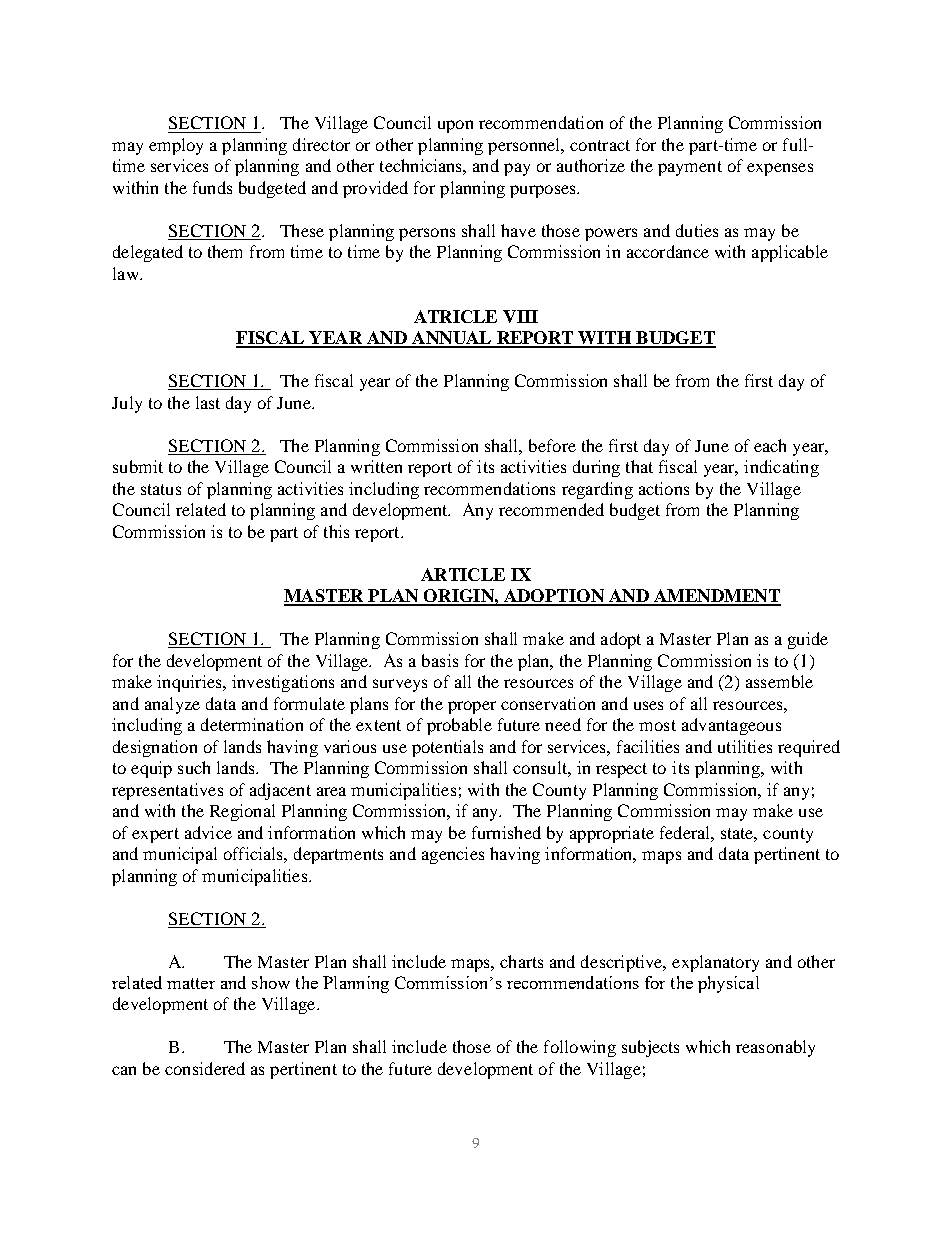  I want to click on employ, so click(176, 146).
